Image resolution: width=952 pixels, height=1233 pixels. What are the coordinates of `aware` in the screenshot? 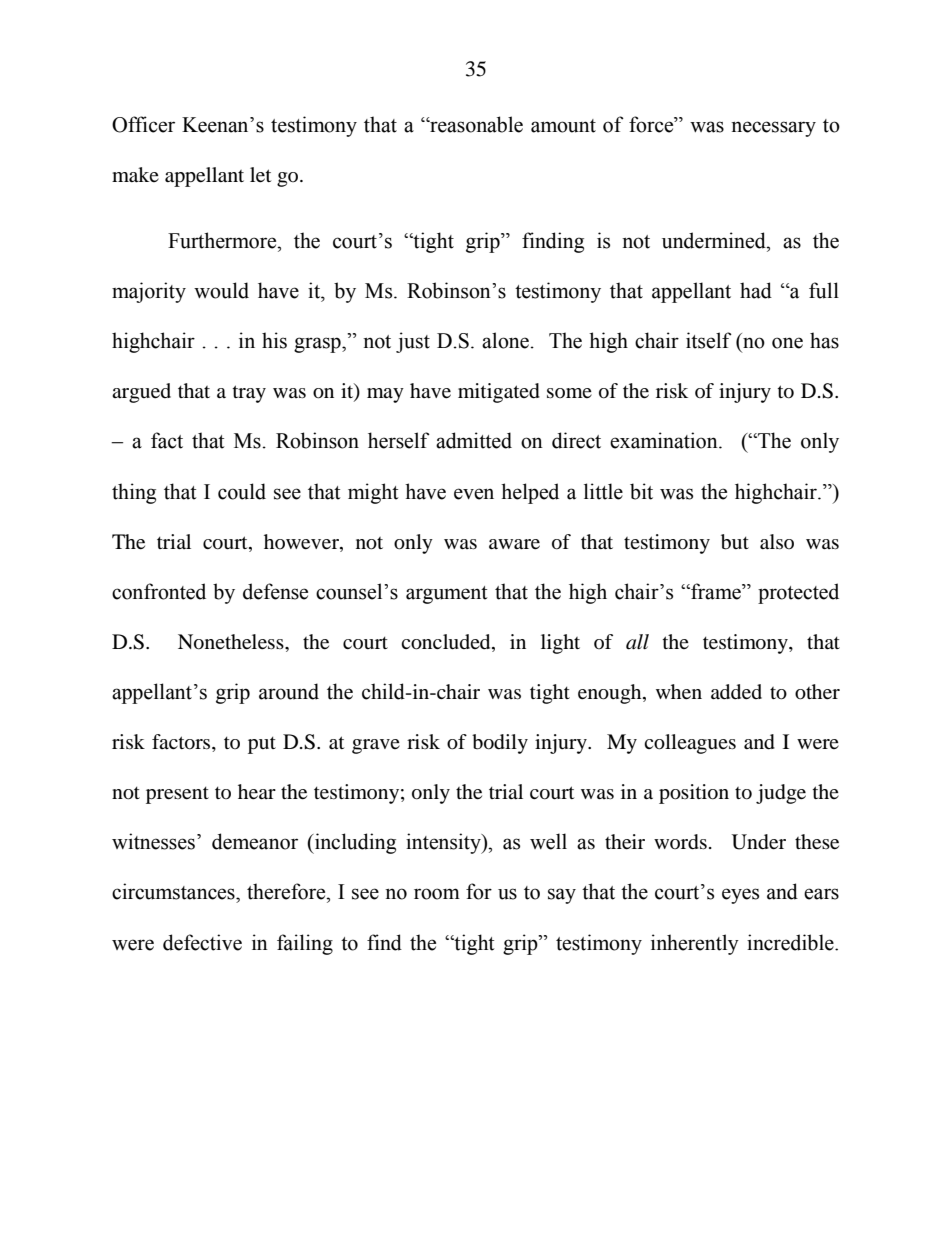 It's located at (514, 544).
